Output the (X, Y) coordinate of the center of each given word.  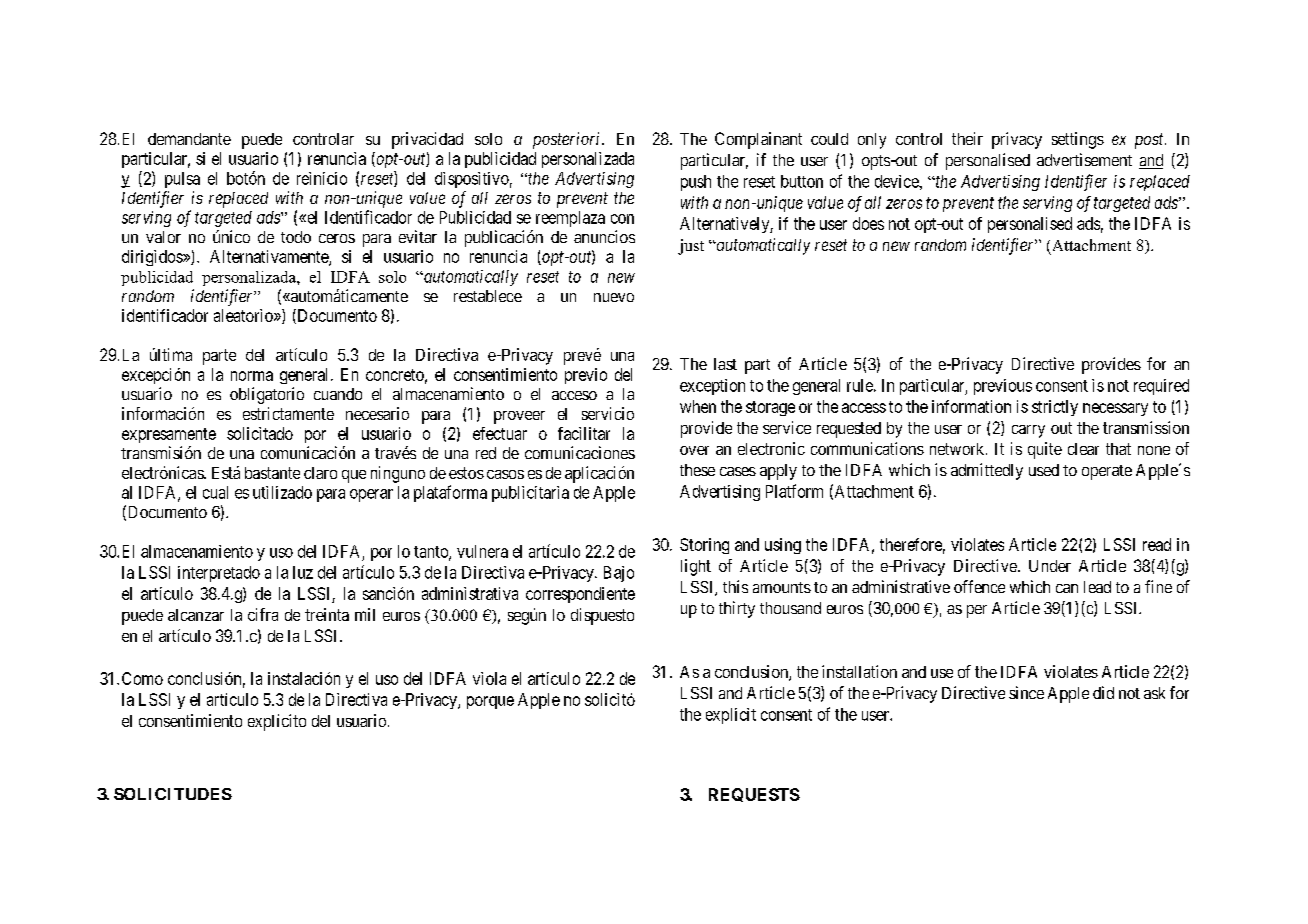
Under (1050, 566)
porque (490, 702)
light (696, 567)
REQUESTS (754, 795)
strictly (1055, 408)
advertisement (1084, 159)
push (696, 183)
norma (252, 376)
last (725, 364)
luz (303, 572)
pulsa (182, 180)
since (1026, 692)
